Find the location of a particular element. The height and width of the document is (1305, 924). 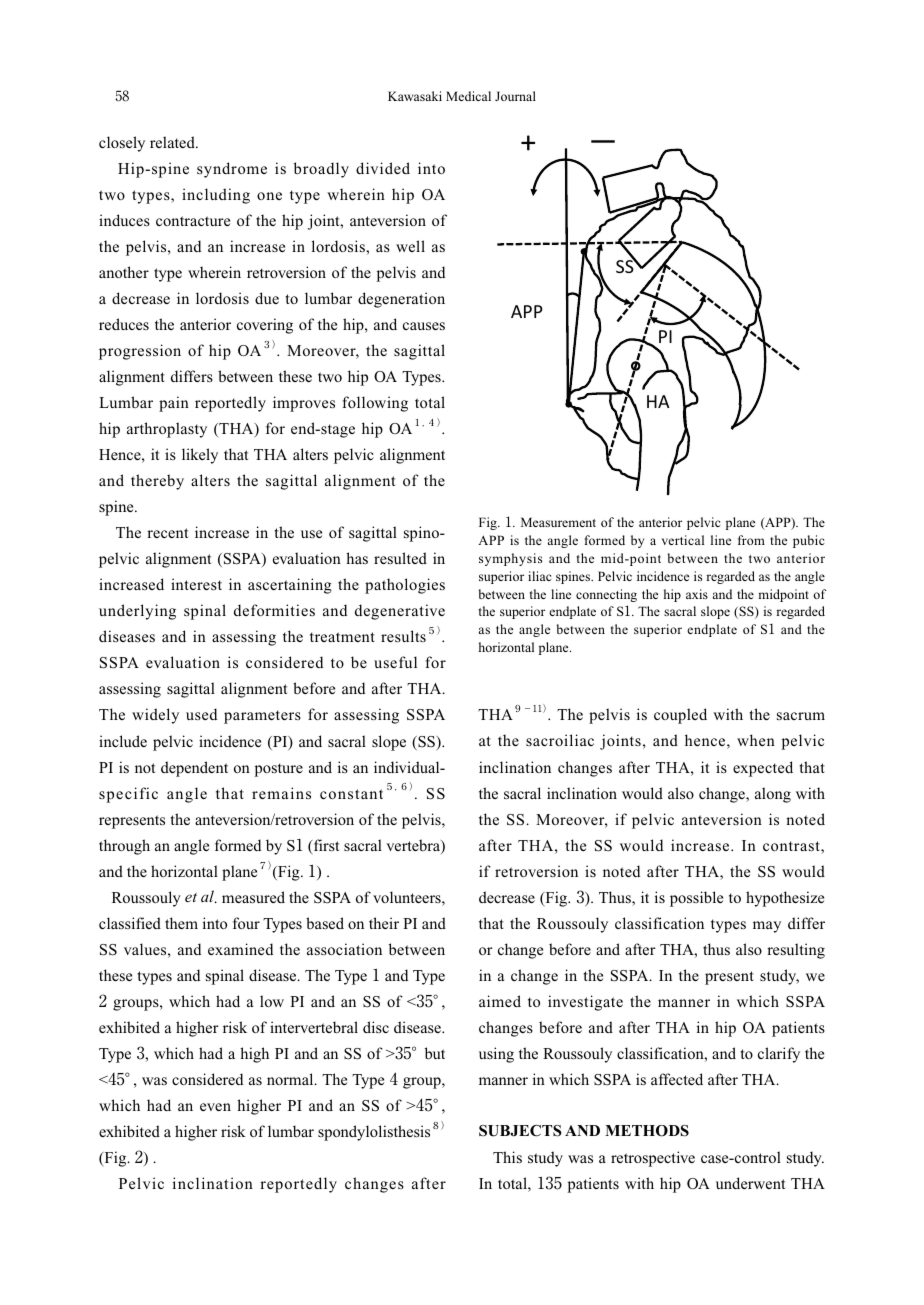

degenerative is located at coordinates (400, 612).
